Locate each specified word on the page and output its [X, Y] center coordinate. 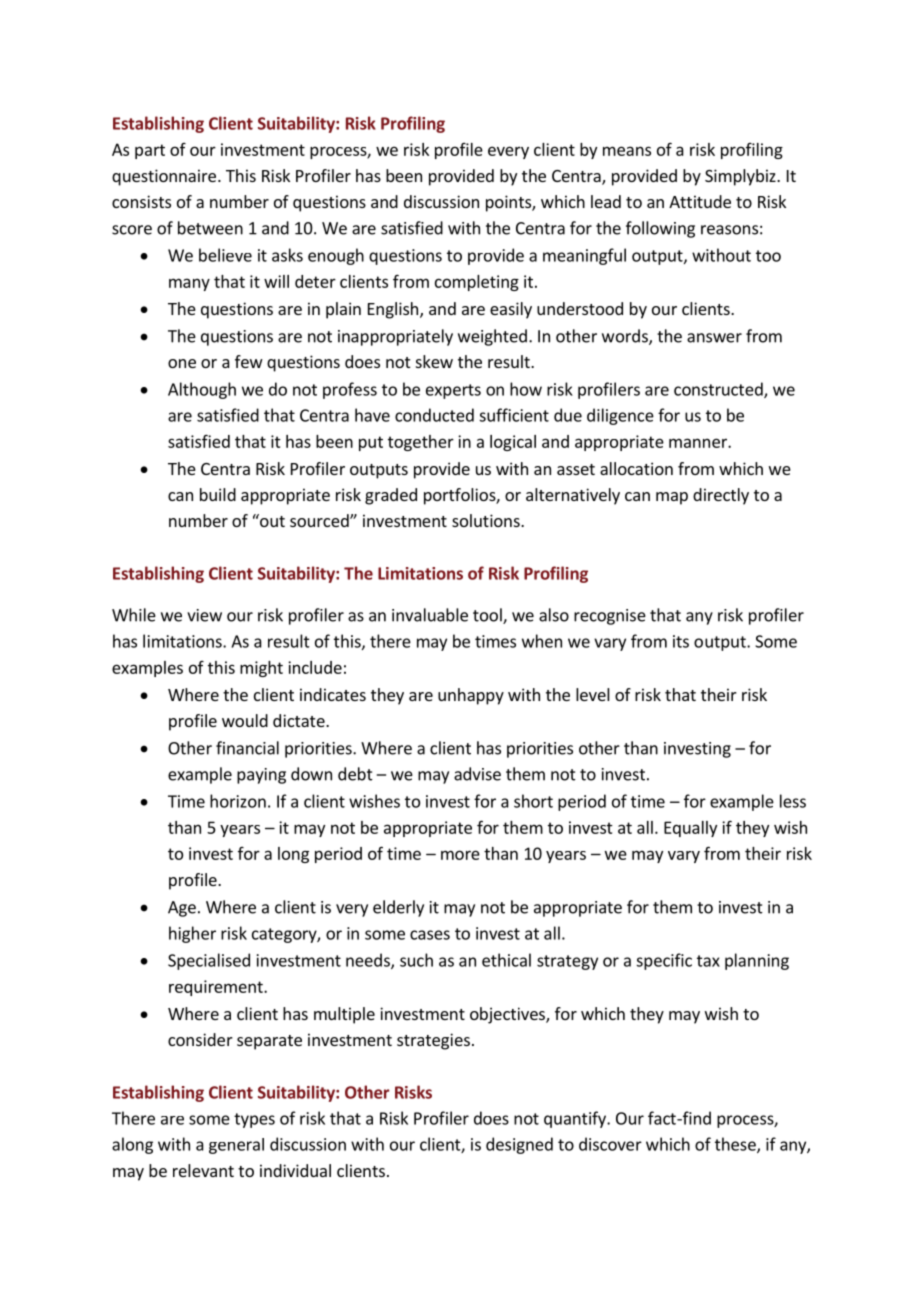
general [236, 1146]
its [681, 641]
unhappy [471, 696]
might [261, 669]
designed [519, 1145]
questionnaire [164, 177]
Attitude [700, 201]
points [509, 203]
